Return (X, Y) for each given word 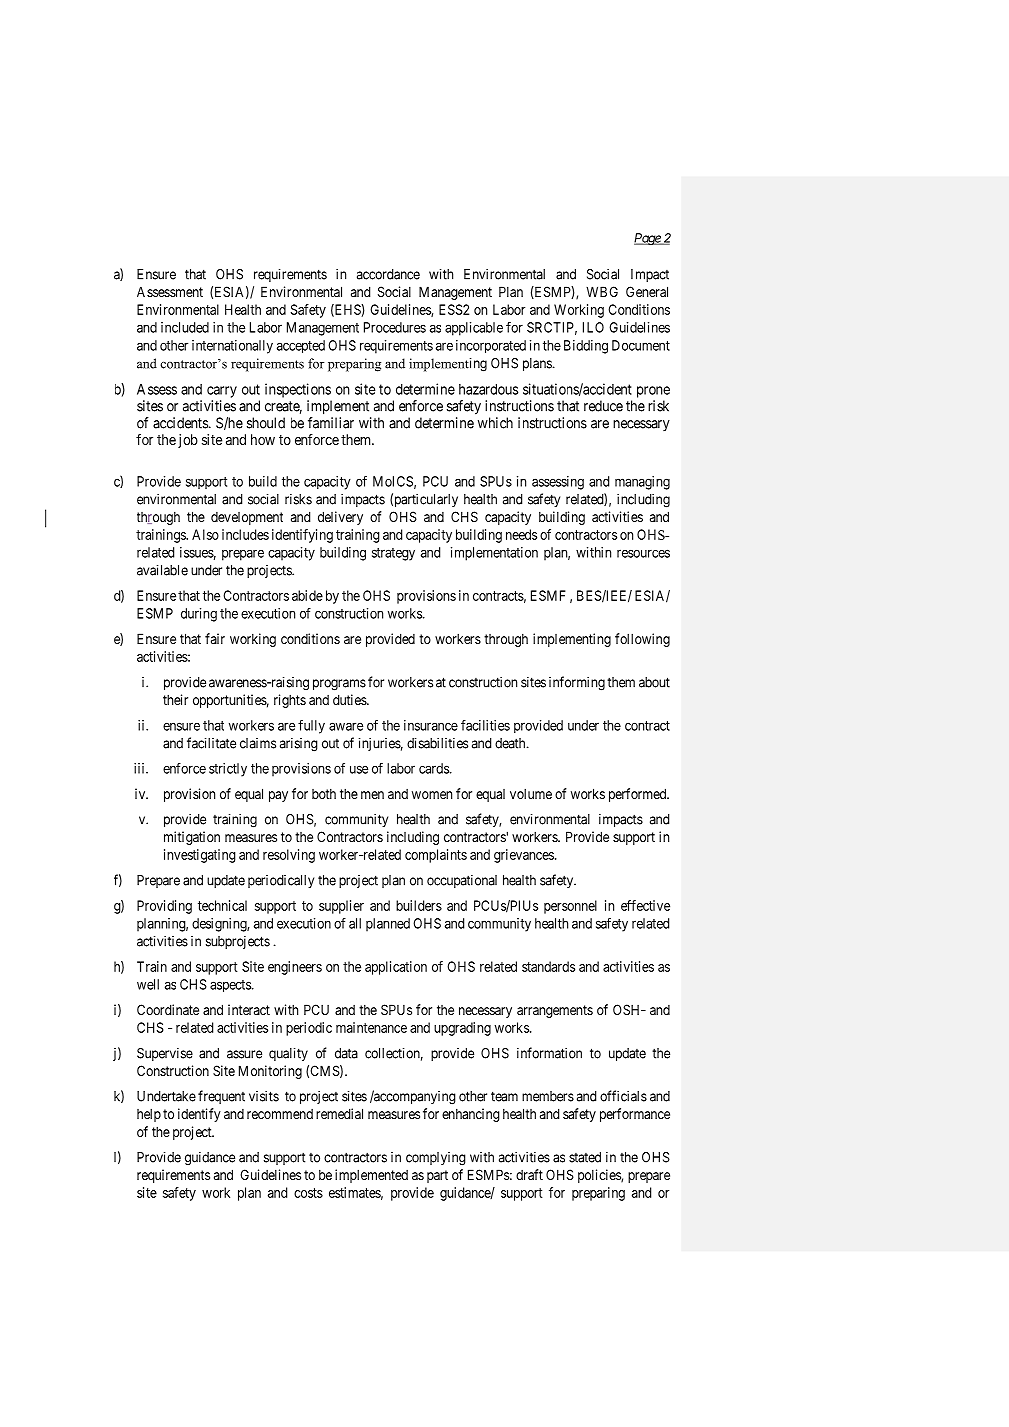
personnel (570, 907)
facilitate (211, 743)
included (185, 327)
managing (642, 483)
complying (436, 1159)
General (647, 291)
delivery (340, 518)
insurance (431, 725)
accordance (388, 274)
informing (577, 683)
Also (205, 534)
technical (222, 905)
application (396, 968)
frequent (221, 1097)
